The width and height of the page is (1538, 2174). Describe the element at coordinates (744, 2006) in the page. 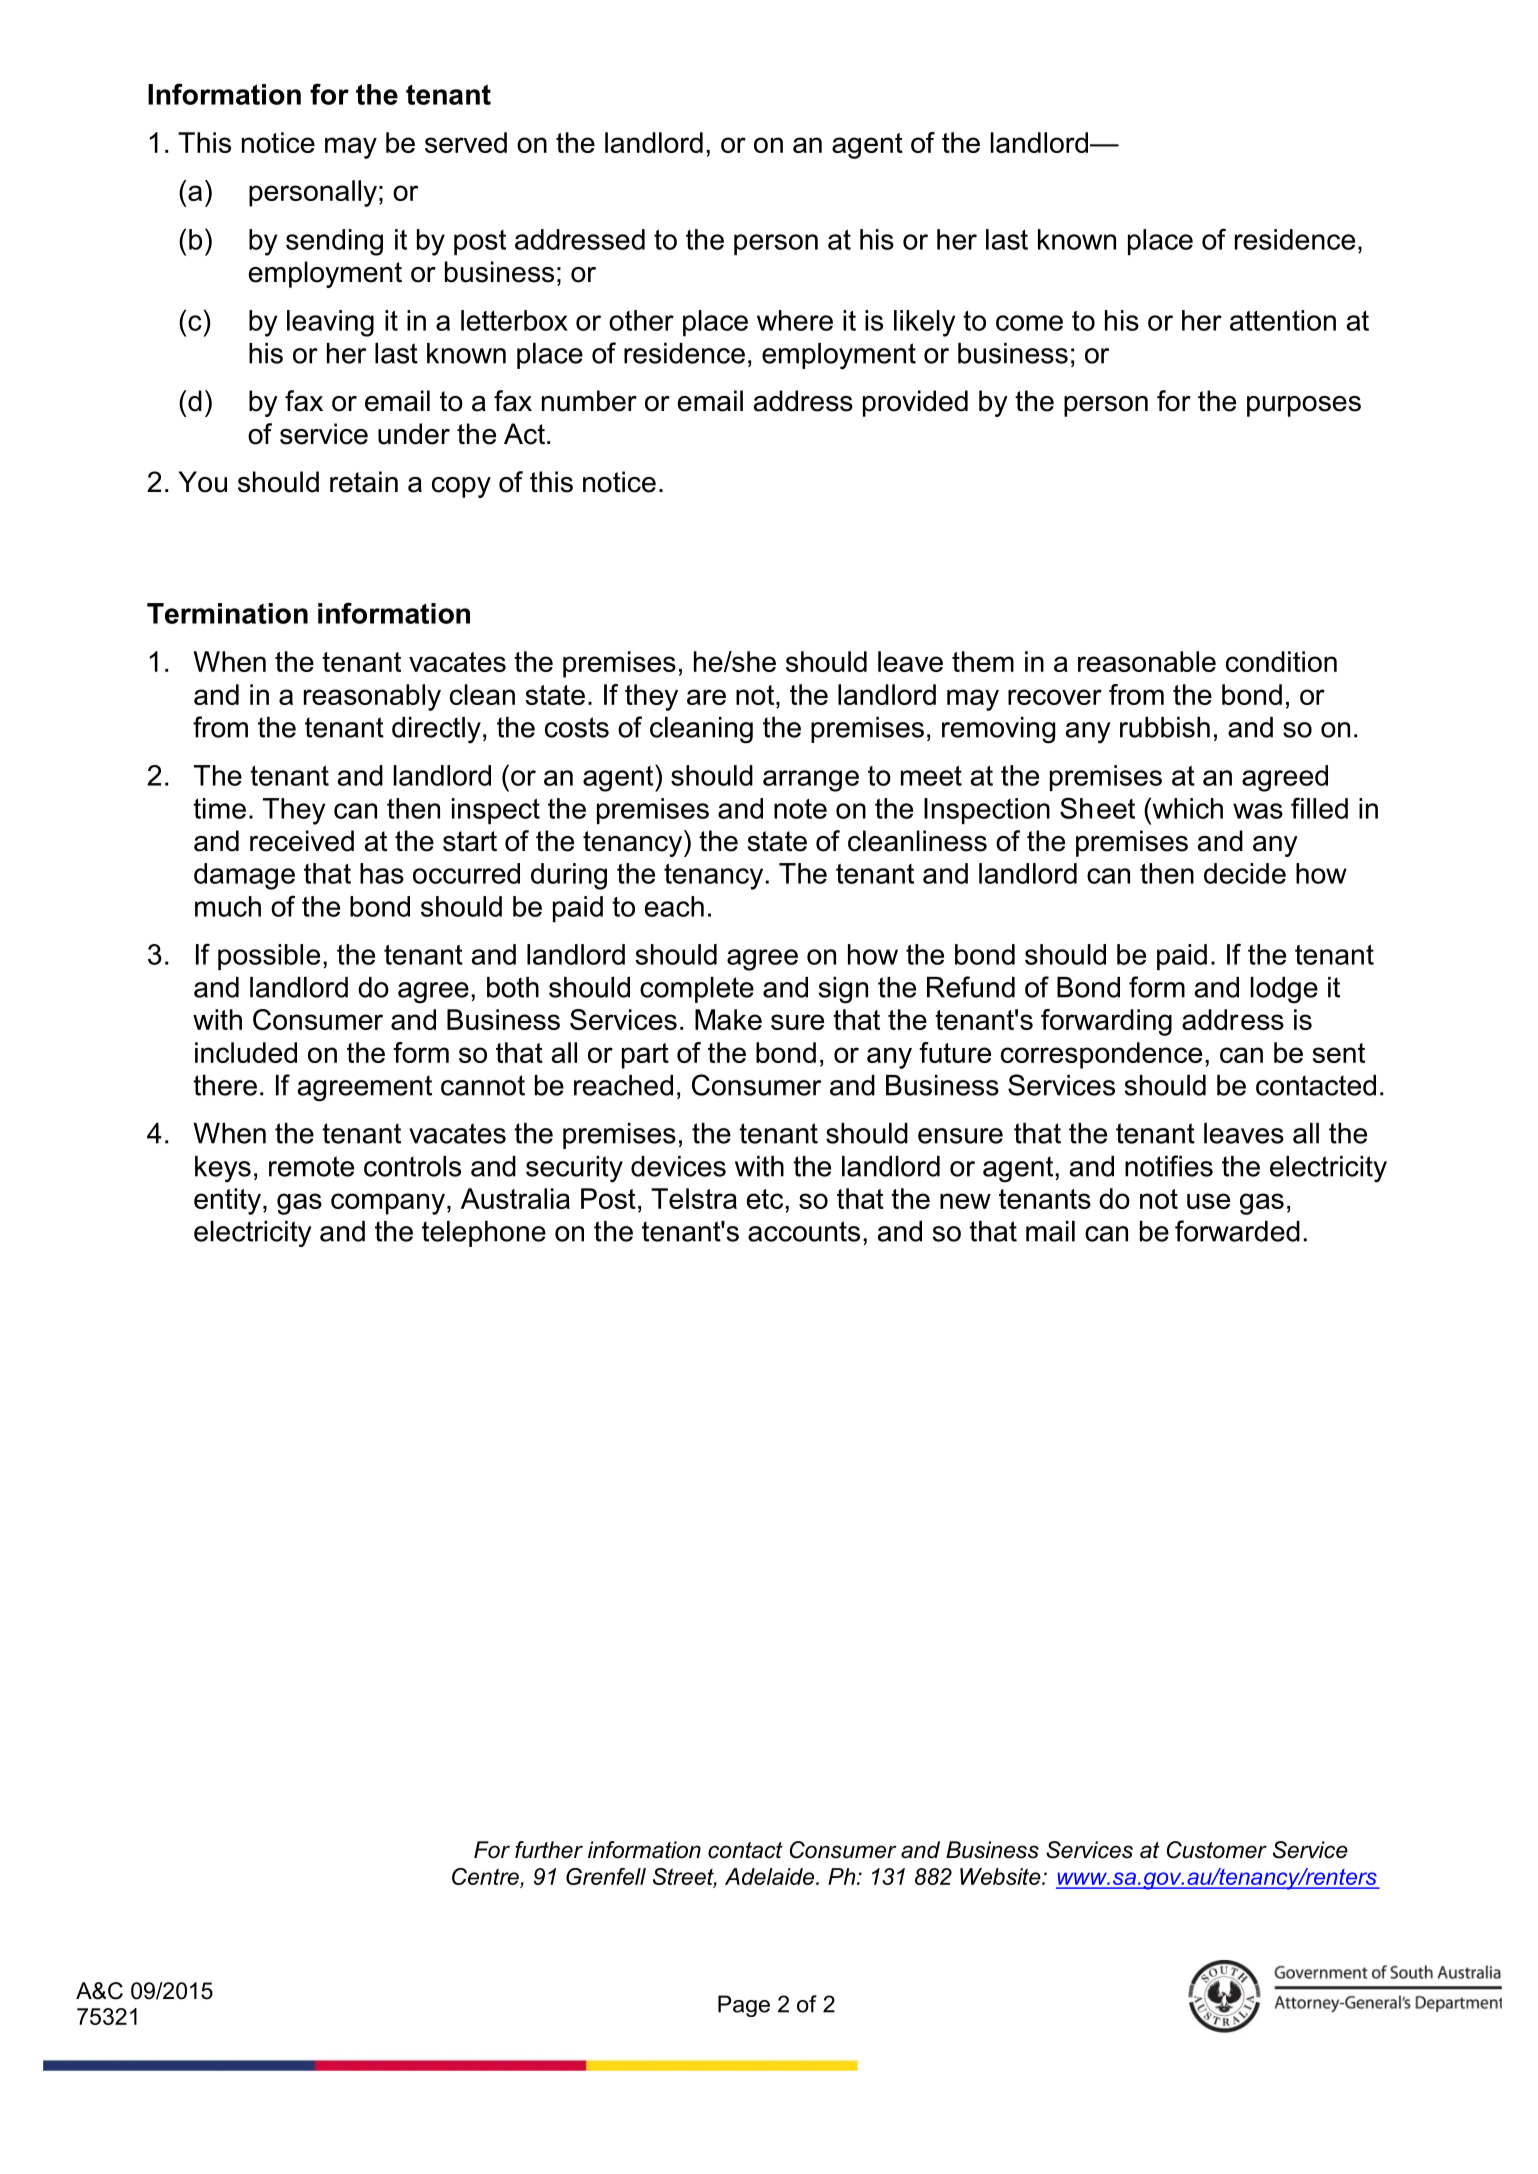

I see `Page` at that location.
